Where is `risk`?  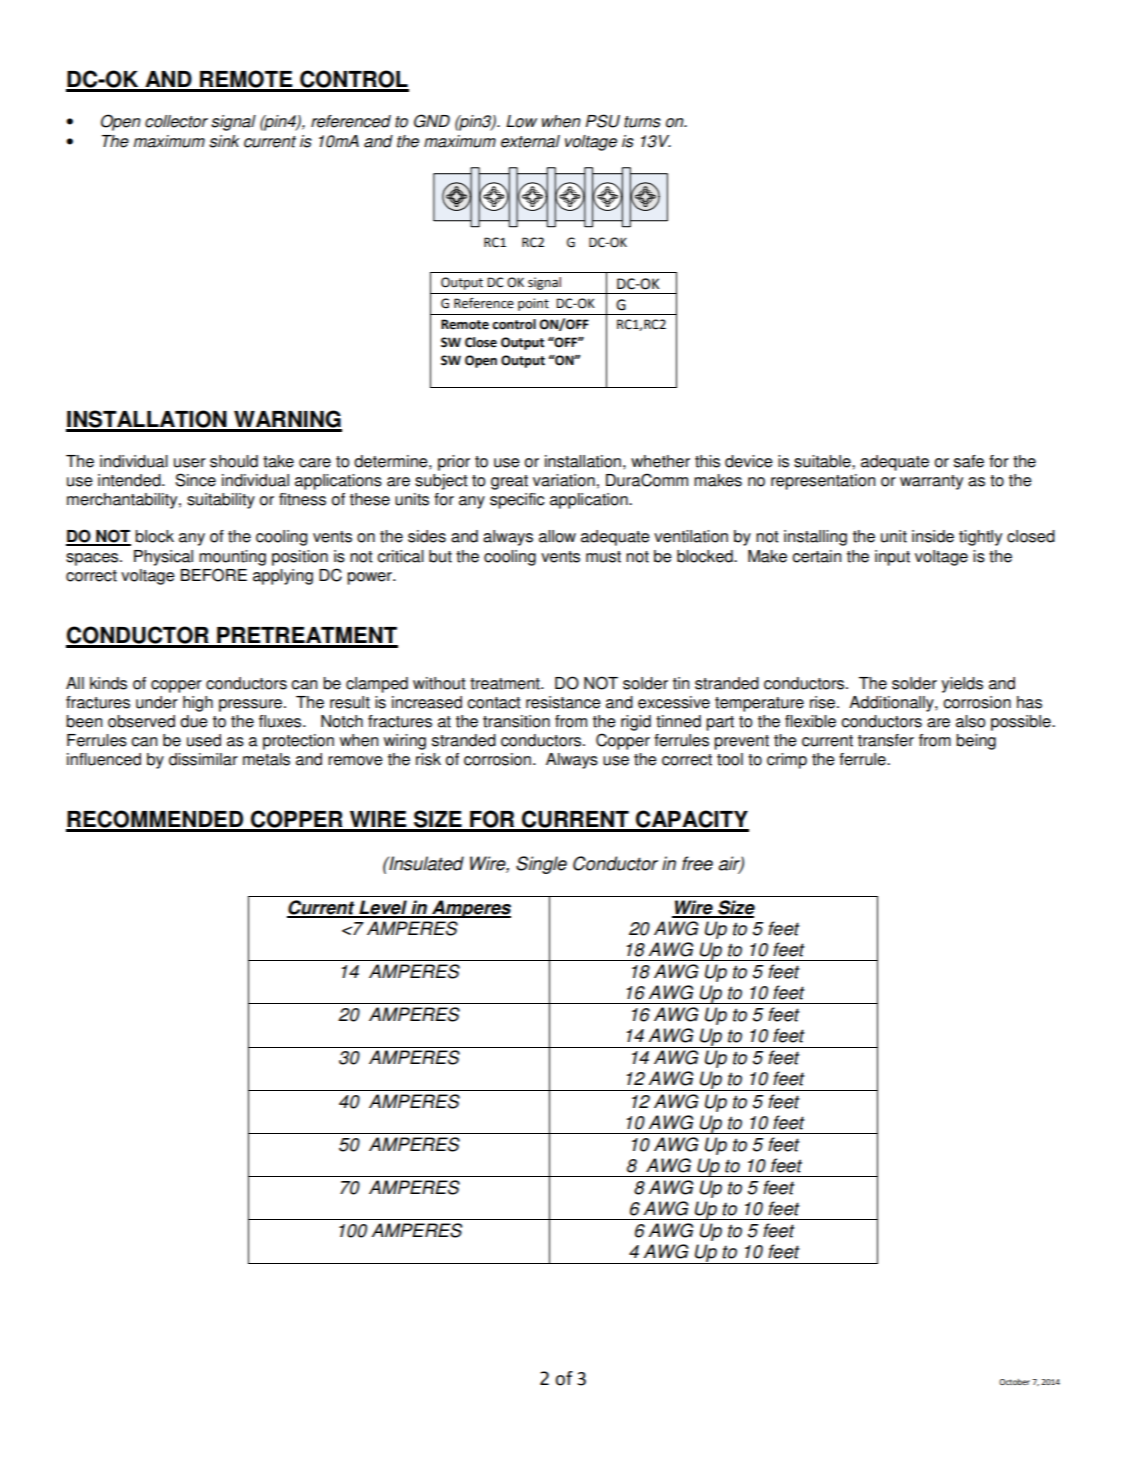 risk is located at coordinates (428, 759).
